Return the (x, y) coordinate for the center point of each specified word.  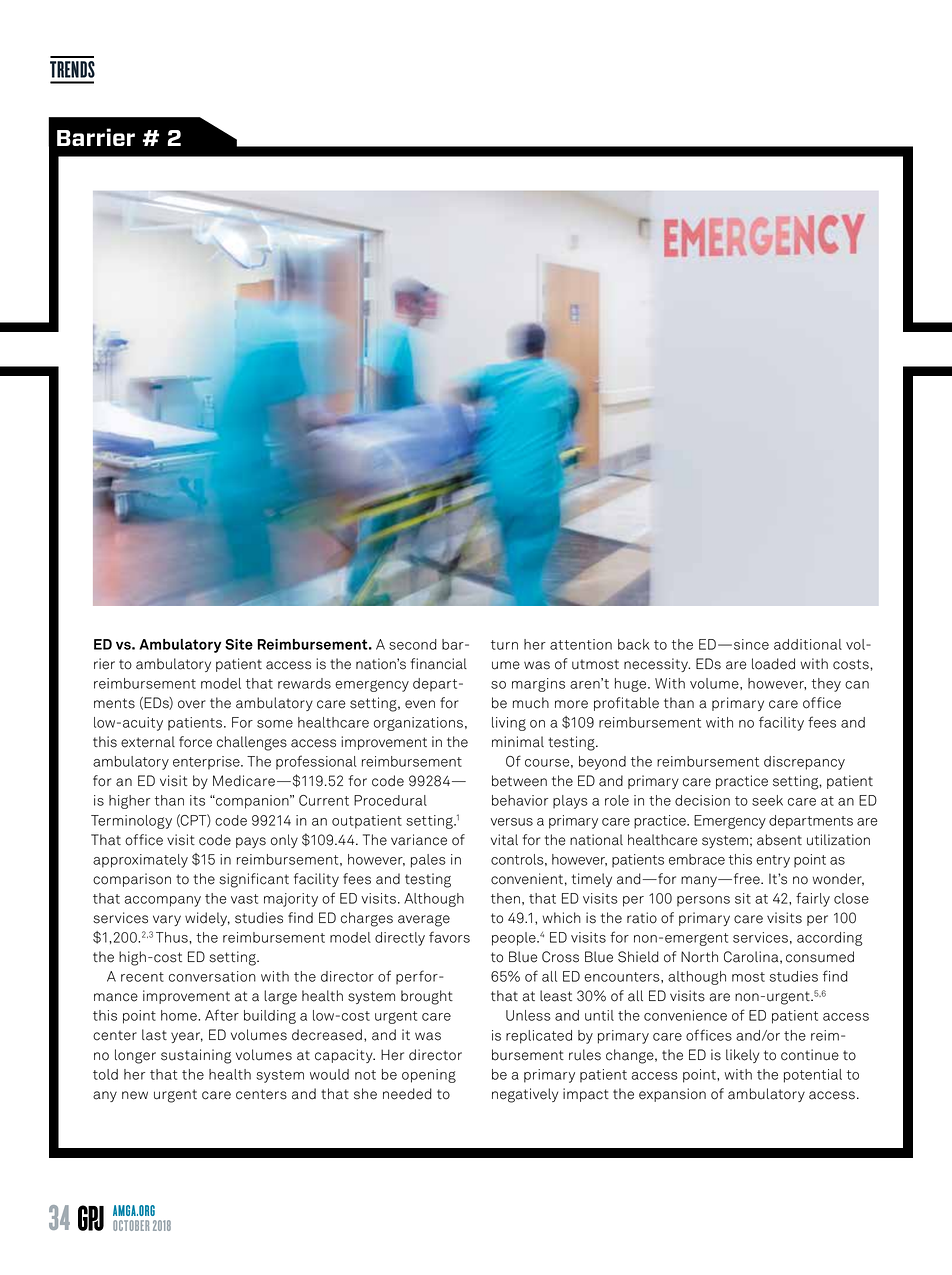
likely (742, 1056)
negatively (525, 1095)
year (187, 1037)
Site (239, 644)
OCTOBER (131, 1225)
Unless (528, 1015)
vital (504, 840)
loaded (773, 664)
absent (779, 840)
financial (439, 664)
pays (251, 842)
